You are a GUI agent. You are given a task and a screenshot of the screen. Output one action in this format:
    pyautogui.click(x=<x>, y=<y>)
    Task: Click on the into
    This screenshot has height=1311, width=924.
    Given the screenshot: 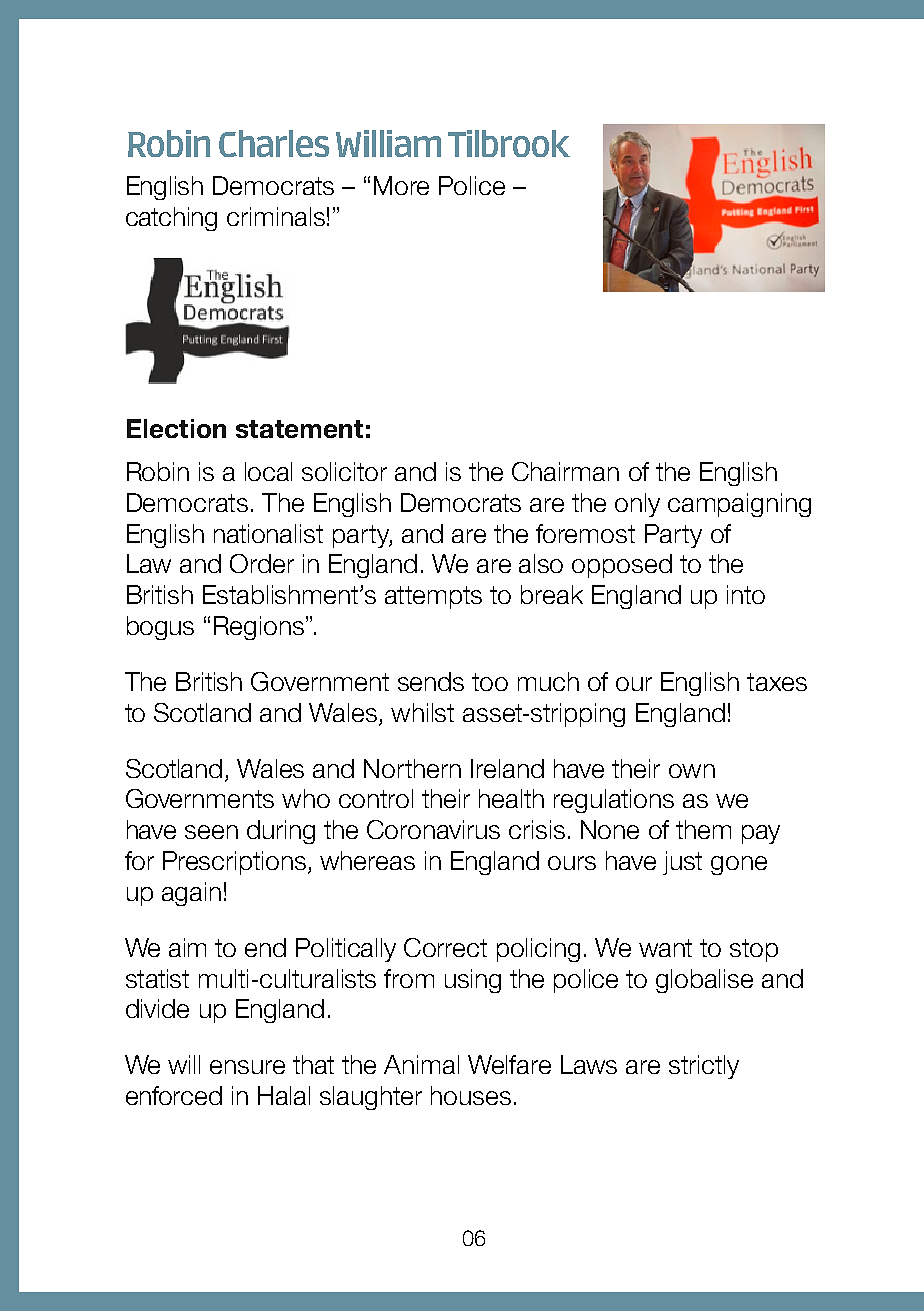 What is the action you would take?
    pyautogui.click(x=746, y=594)
